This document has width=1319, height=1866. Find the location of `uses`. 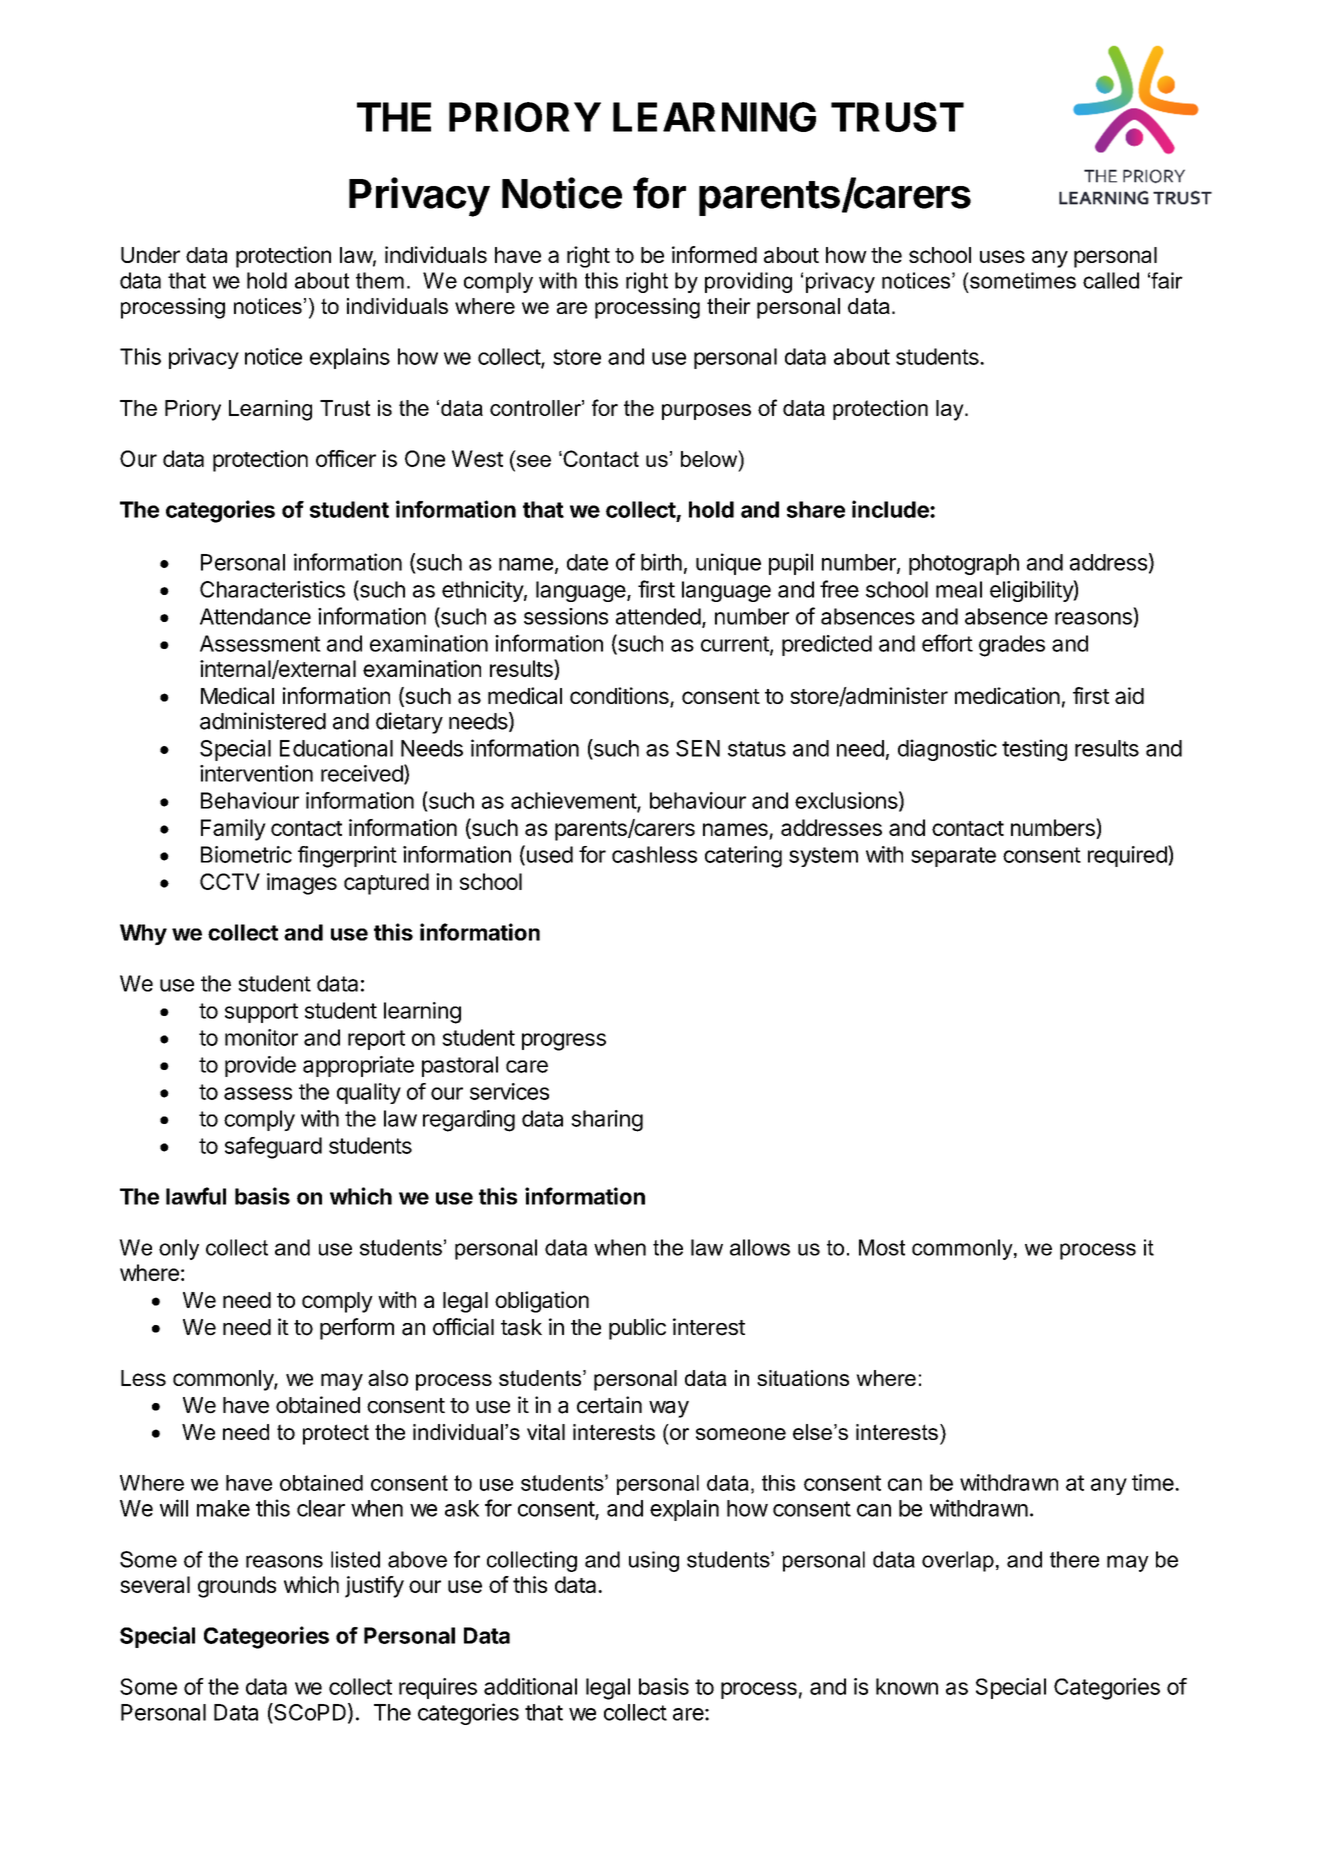

uses is located at coordinates (1002, 256).
